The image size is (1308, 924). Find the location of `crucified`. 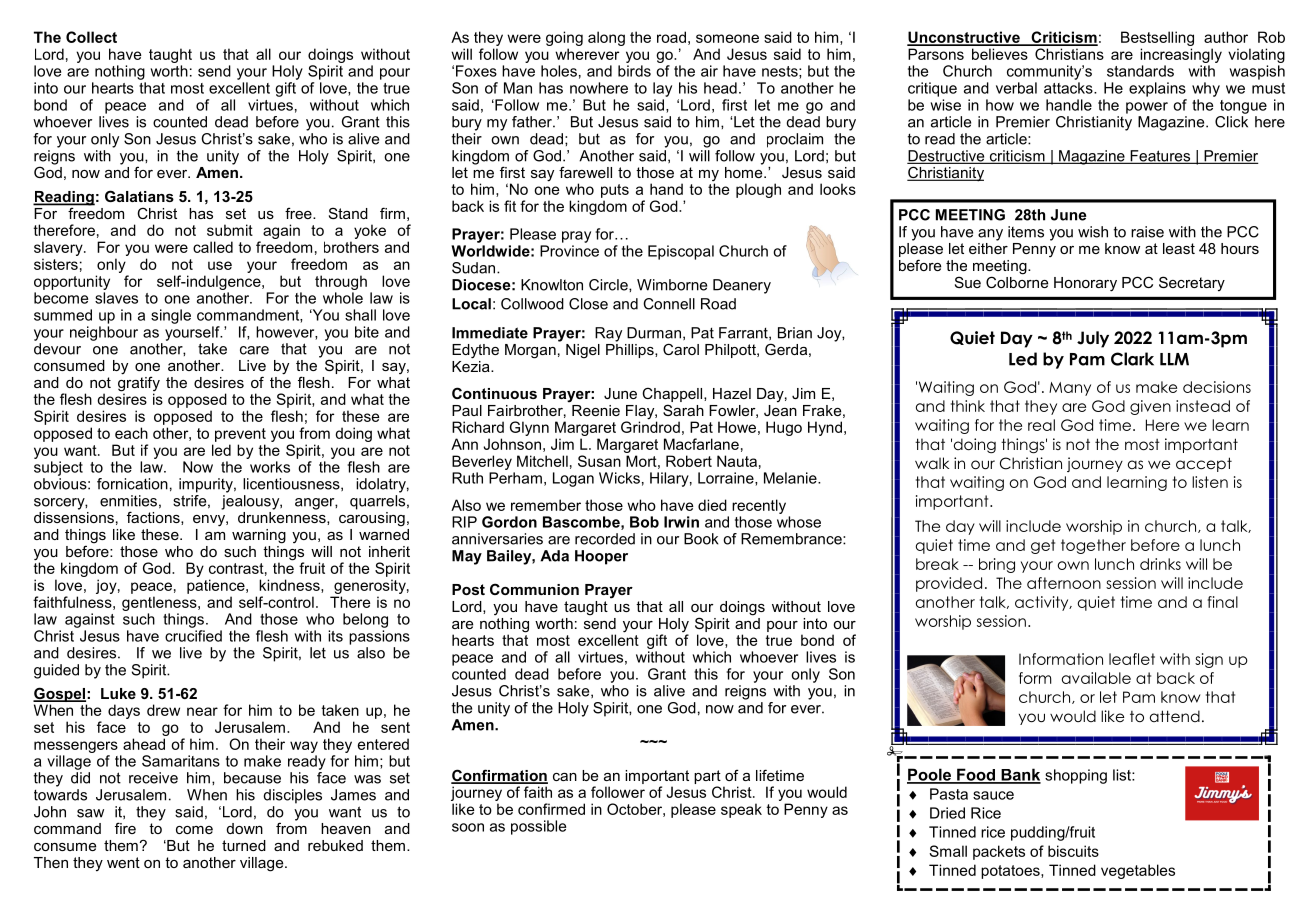

crucified is located at coordinates (193, 634).
